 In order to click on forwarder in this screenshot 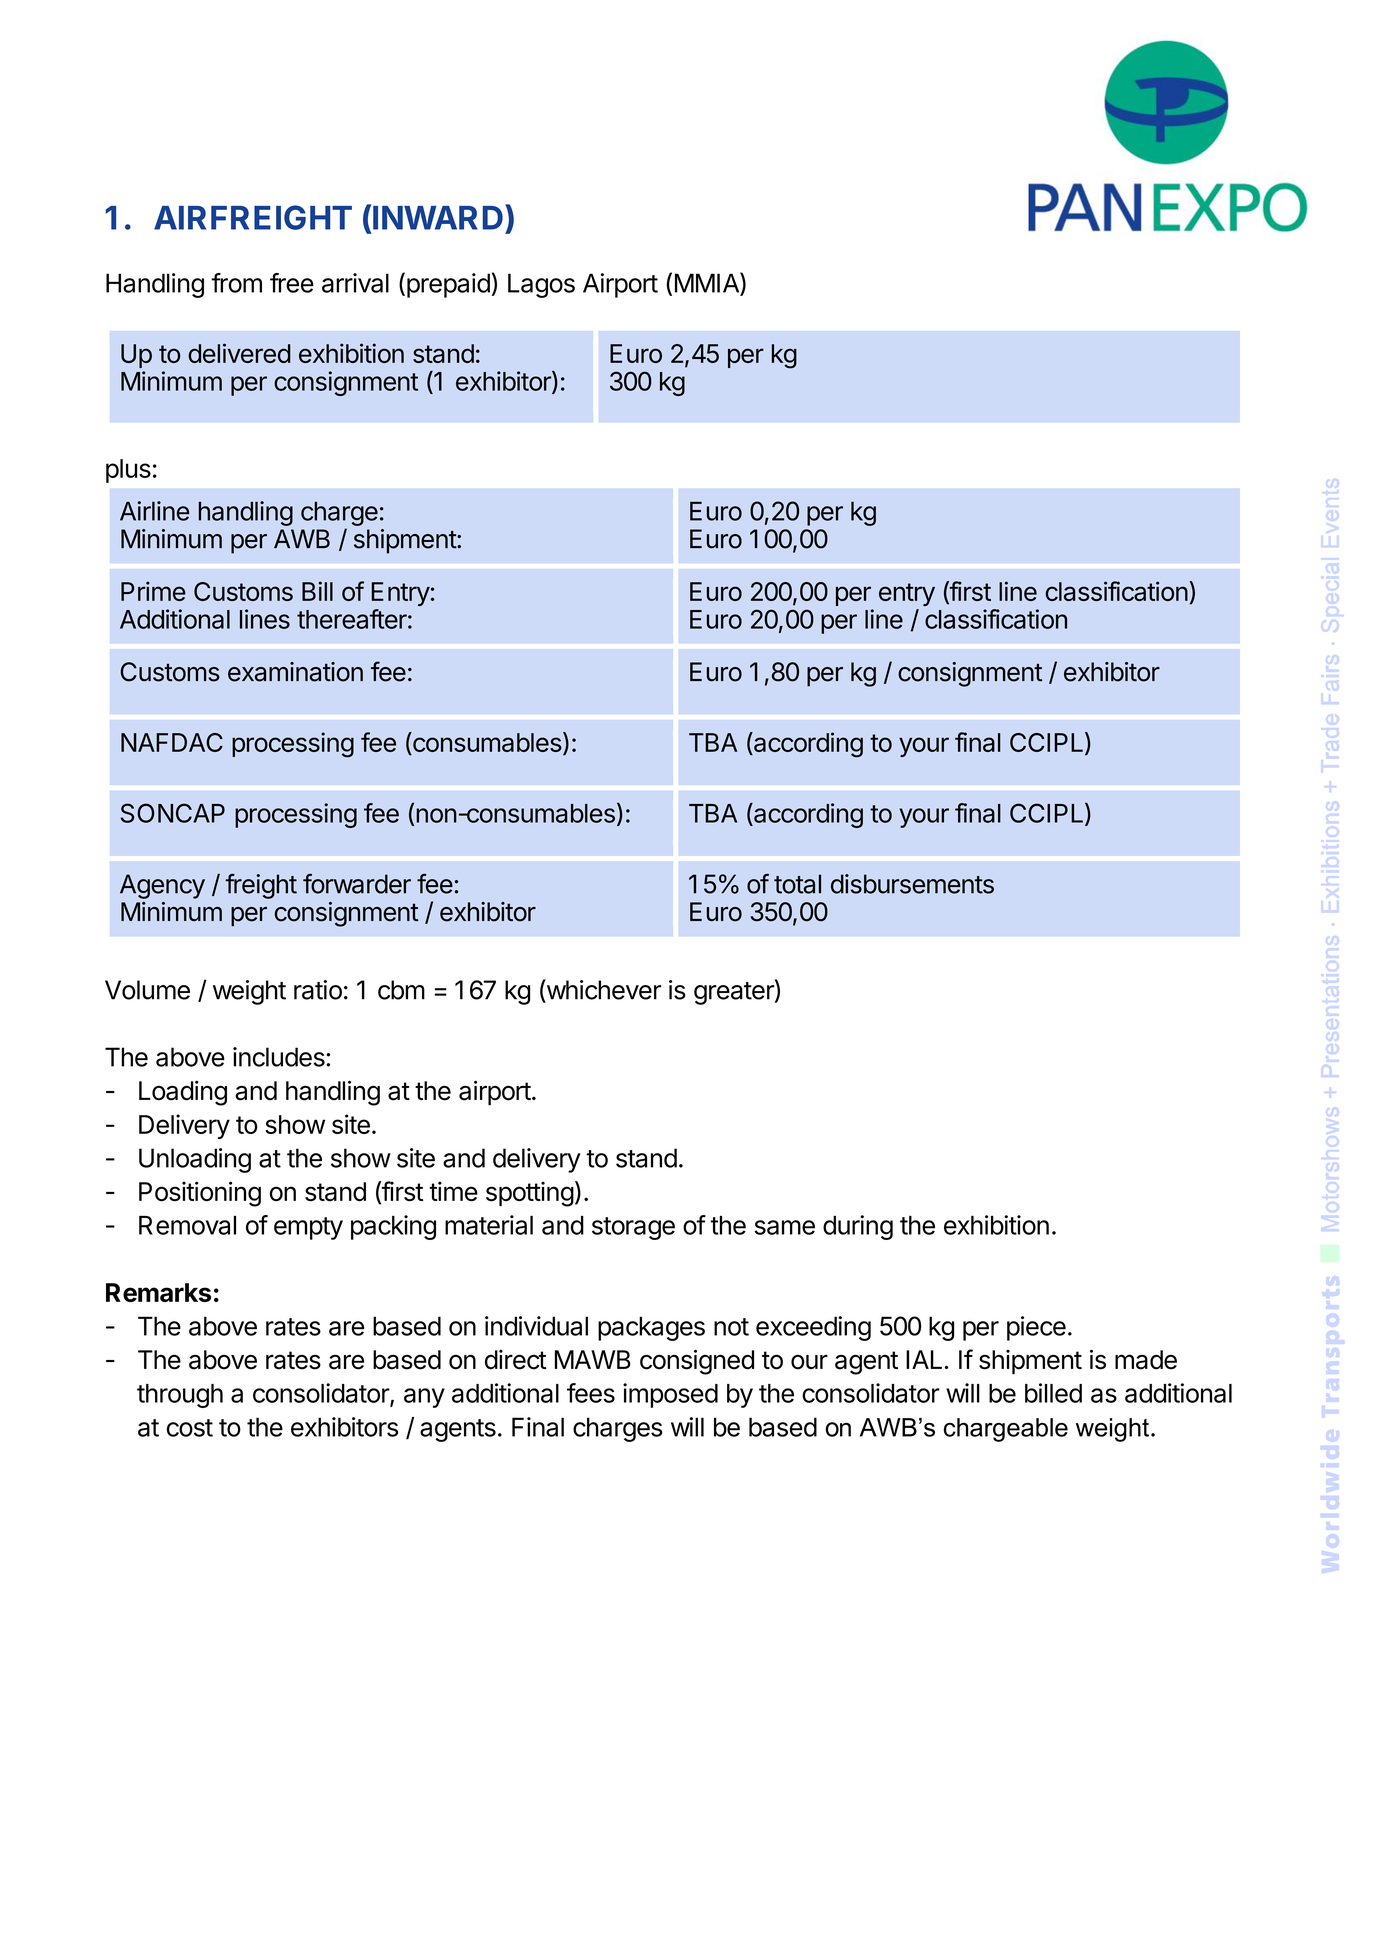, I will do `click(357, 884)`.
